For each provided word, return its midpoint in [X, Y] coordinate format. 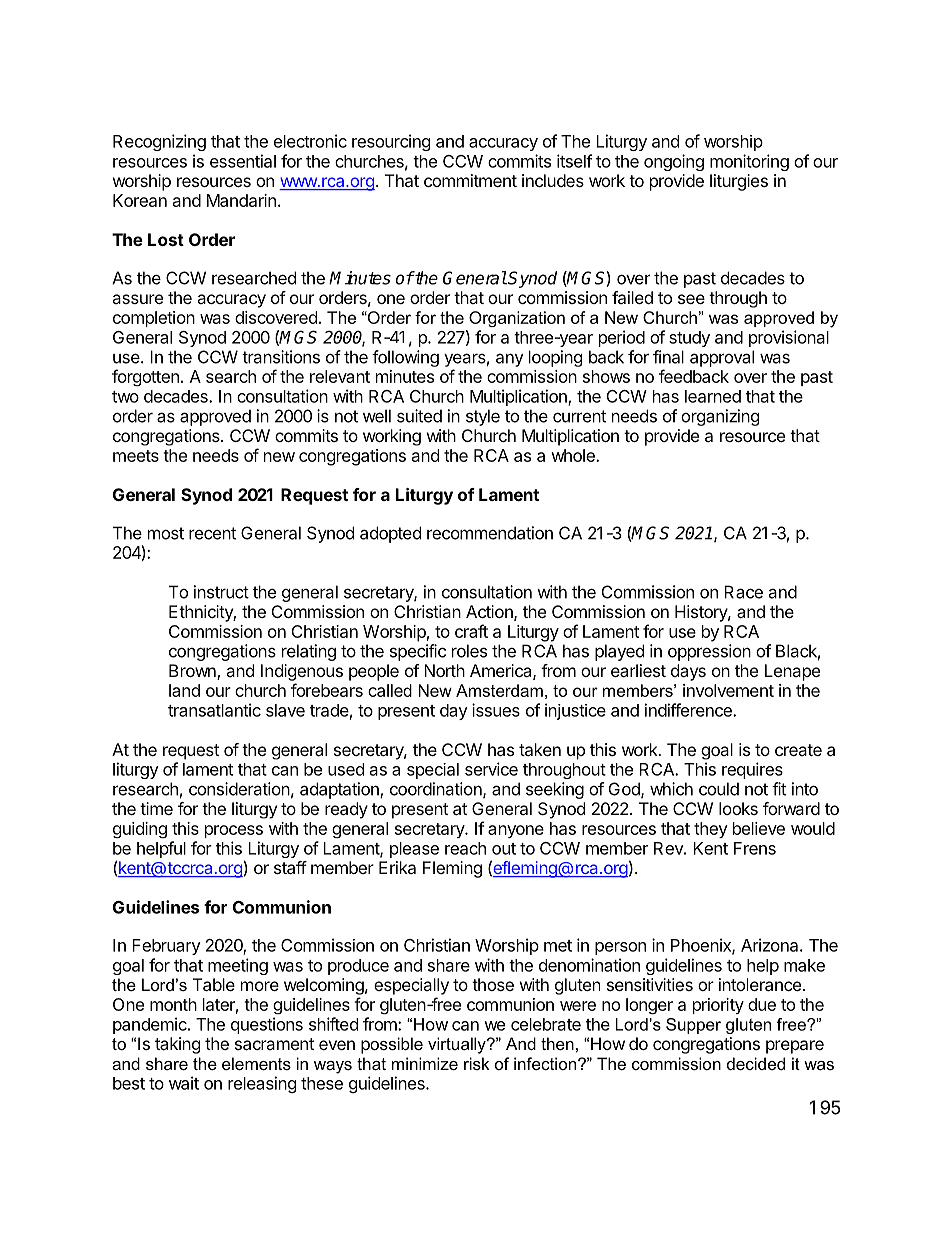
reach [465, 848]
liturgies [739, 182]
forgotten [145, 377]
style [483, 417]
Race [743, 592]
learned [713, 396]
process [234, 831]
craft [471, 631]
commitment [470, 180]
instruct [221, 592]
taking [178, 1045]
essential [243, 161]
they [711, 830]
